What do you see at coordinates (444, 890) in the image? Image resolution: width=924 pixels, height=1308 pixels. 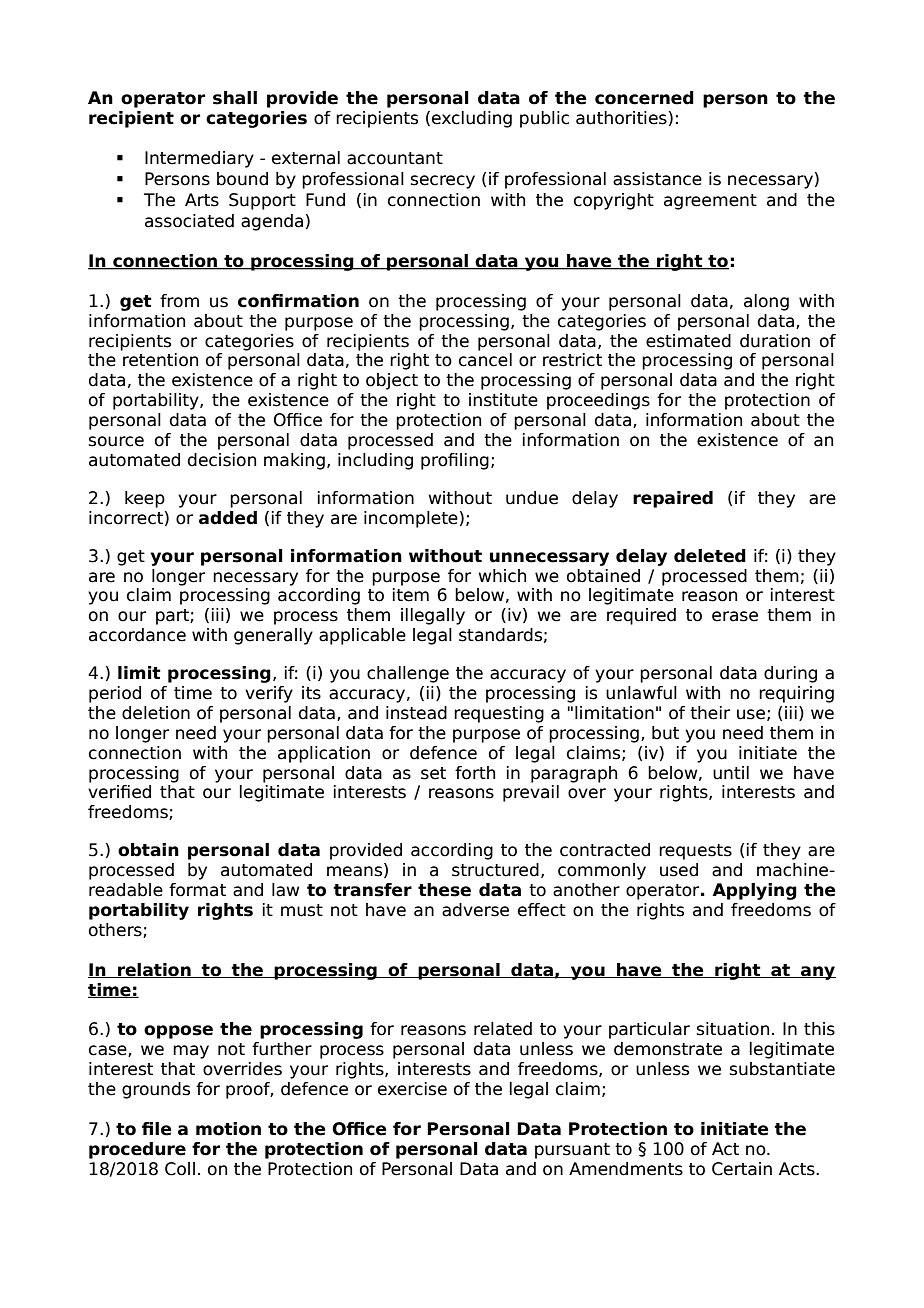 I see `these` at bounding box center [444, 890].
